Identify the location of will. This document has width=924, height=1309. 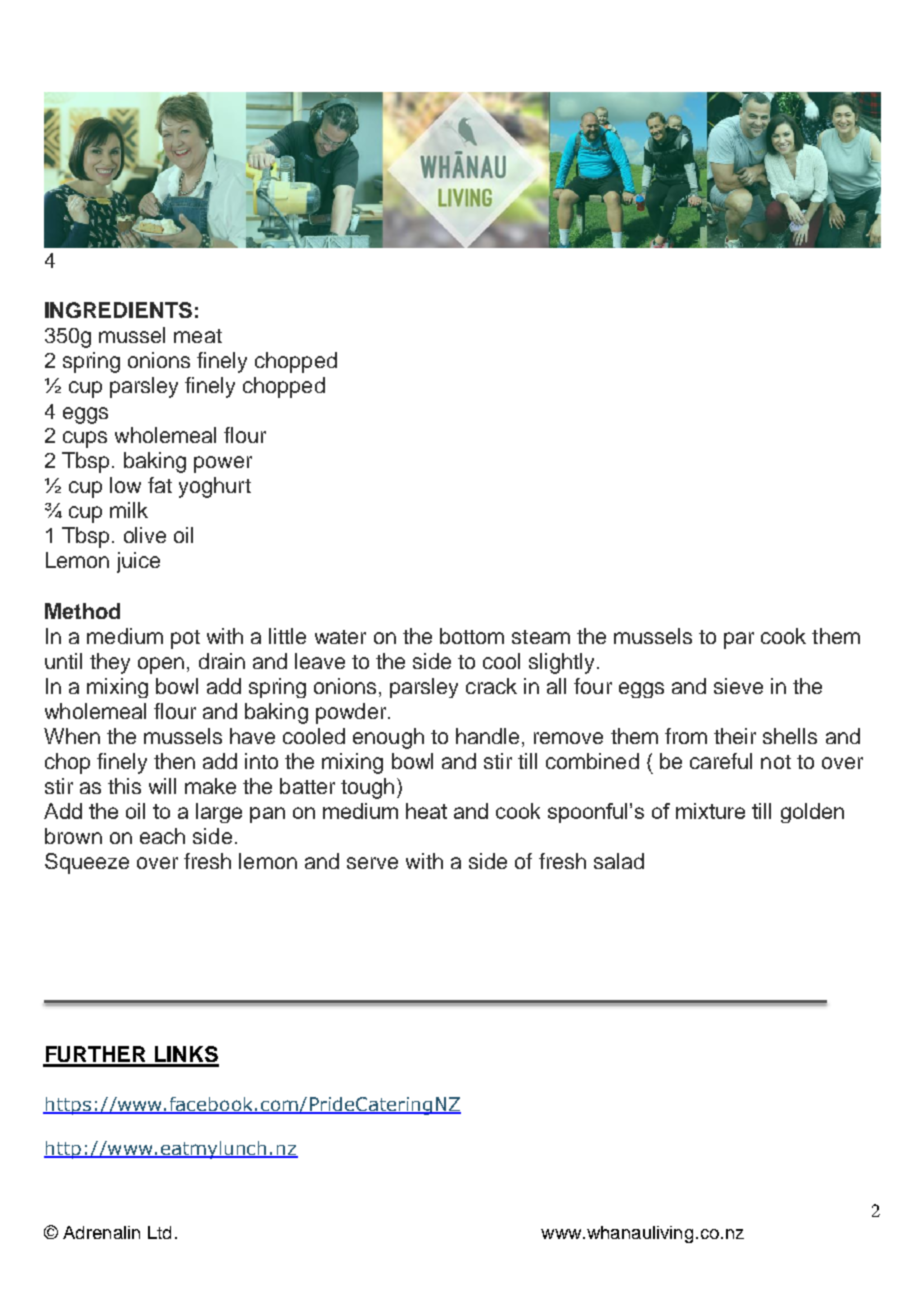
(162, 786).
